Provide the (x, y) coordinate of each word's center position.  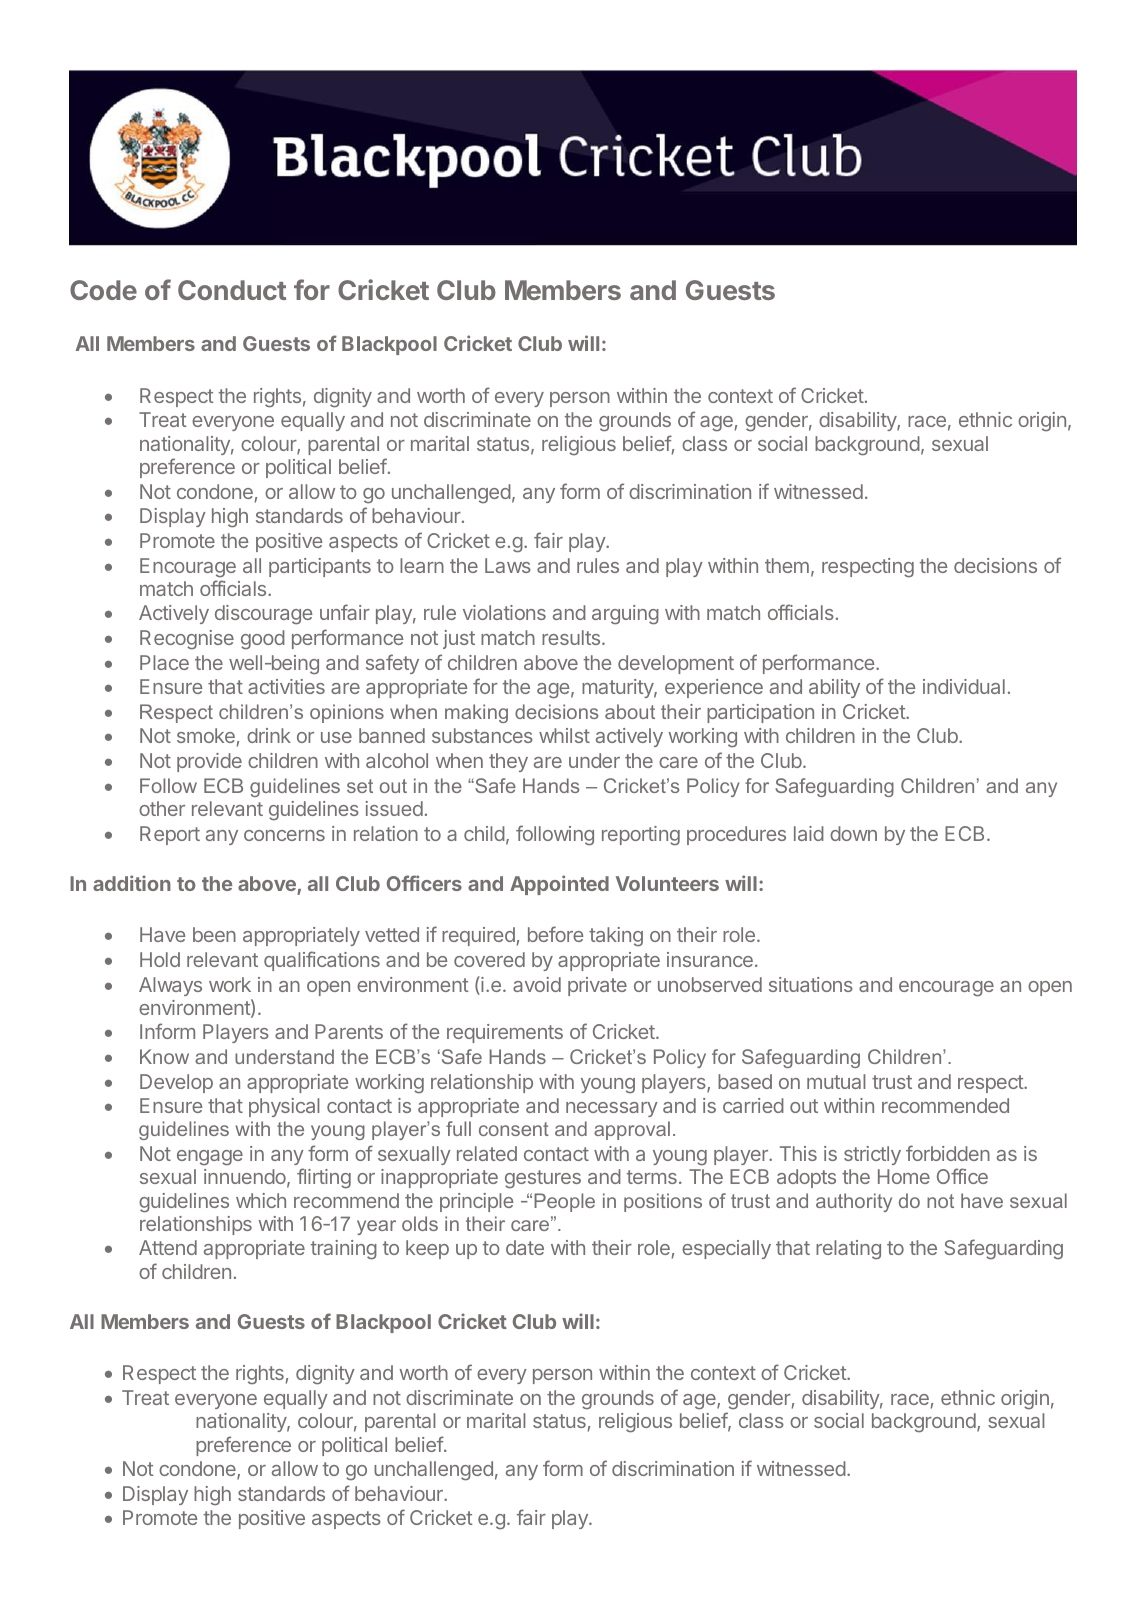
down (853, 833)
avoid (537, 984)
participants (320, 567)
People (564, 1202)
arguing (625, 615)
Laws (508, 565)
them (787, 565)
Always (170, 986)
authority (854, 1202)
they (508, 762)
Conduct (232, 290)
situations (811, 984)
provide (209, 762)
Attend (168, 1247)
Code (103, 290)
